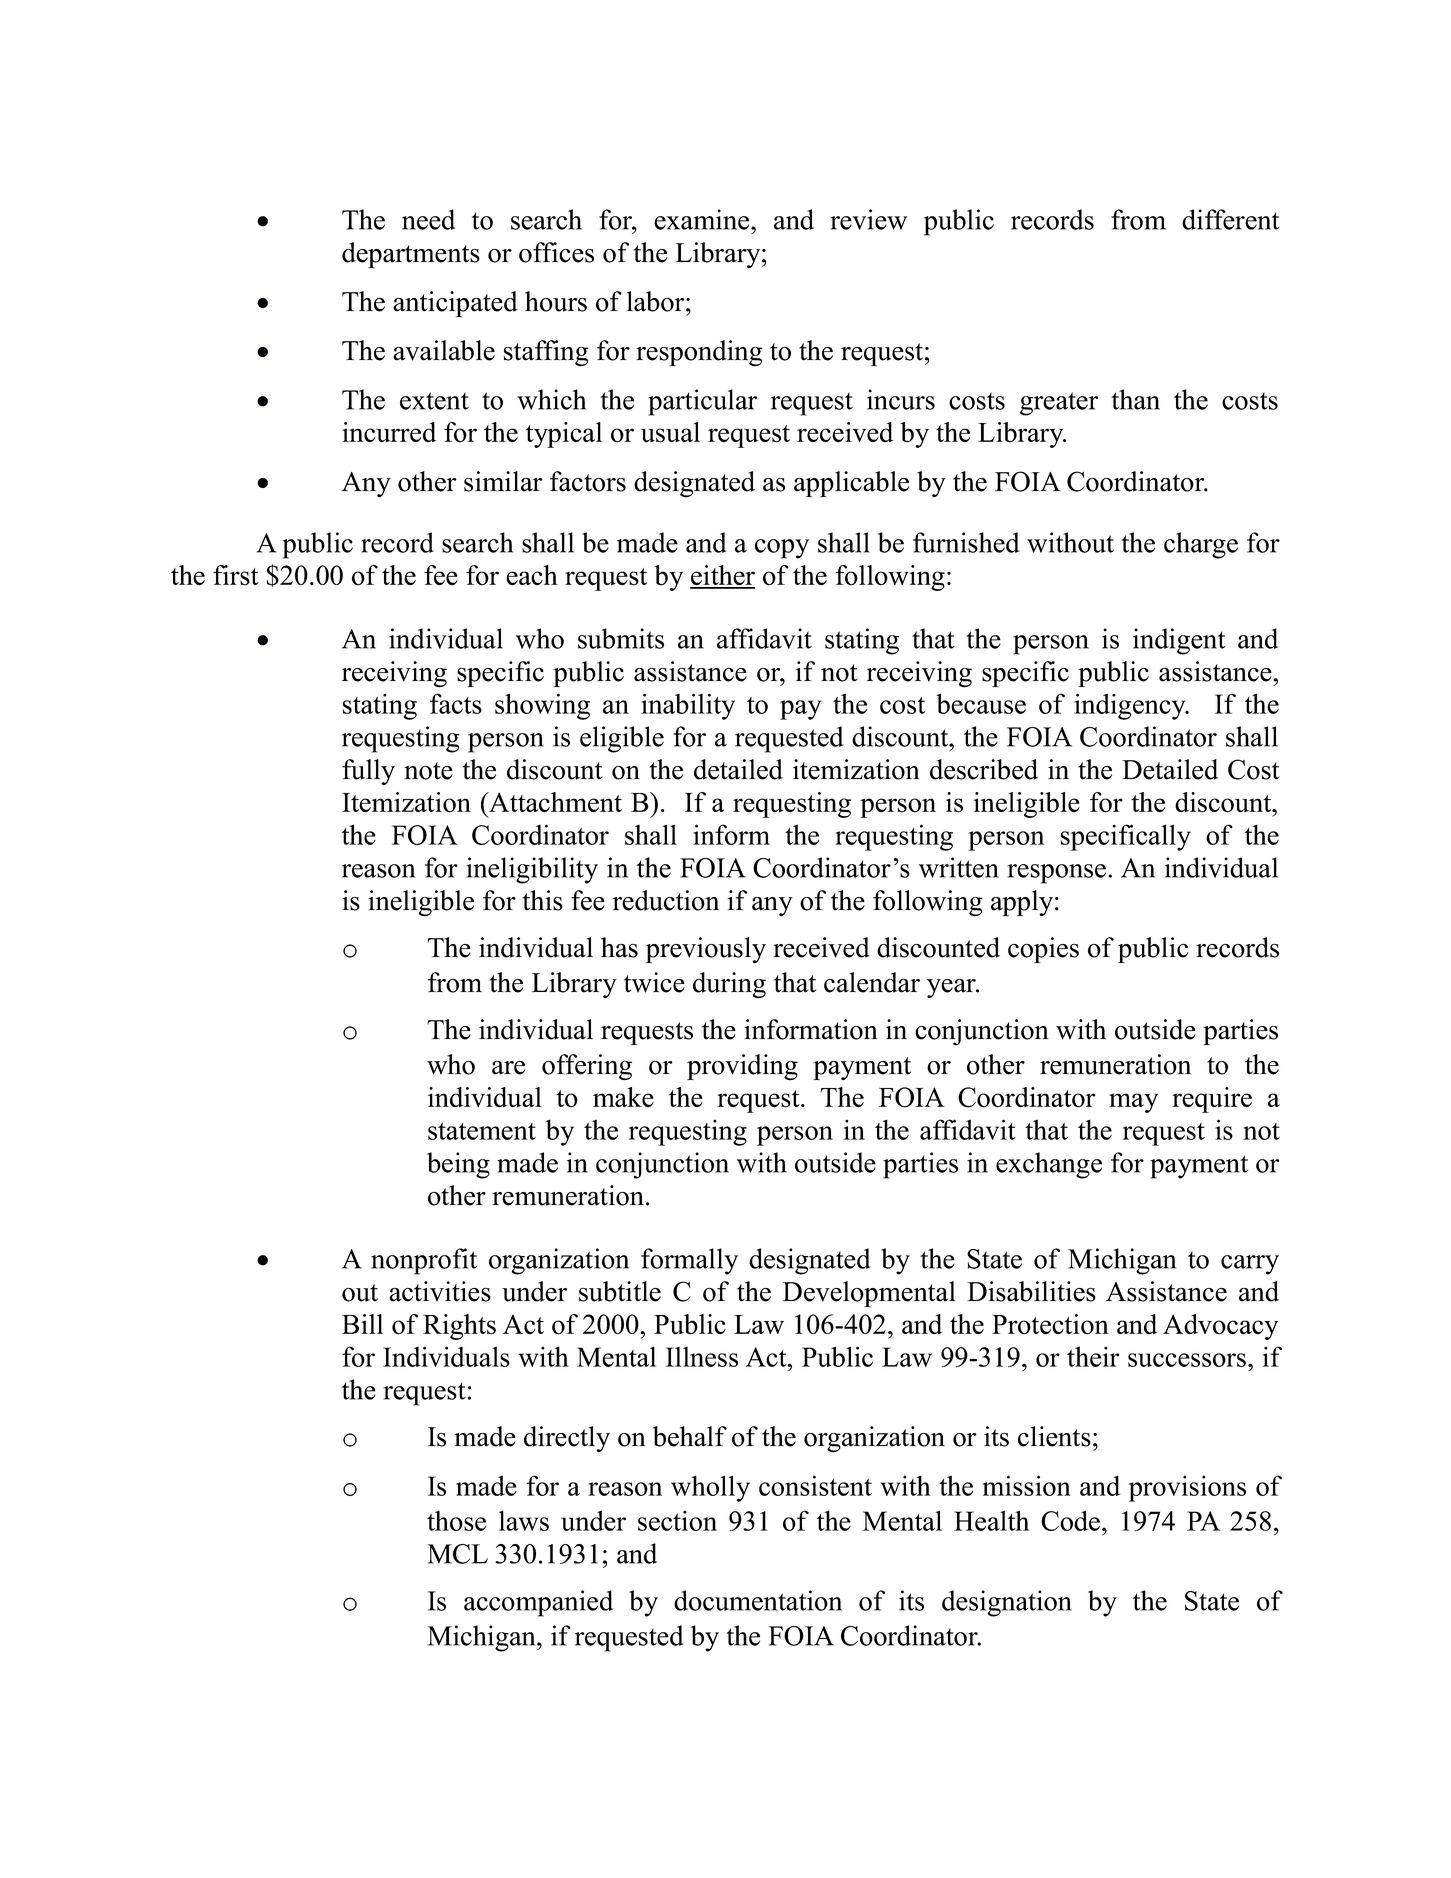  Describe the element at coordinates (688, 706) in the screenshot. I see `inability` at that location.
